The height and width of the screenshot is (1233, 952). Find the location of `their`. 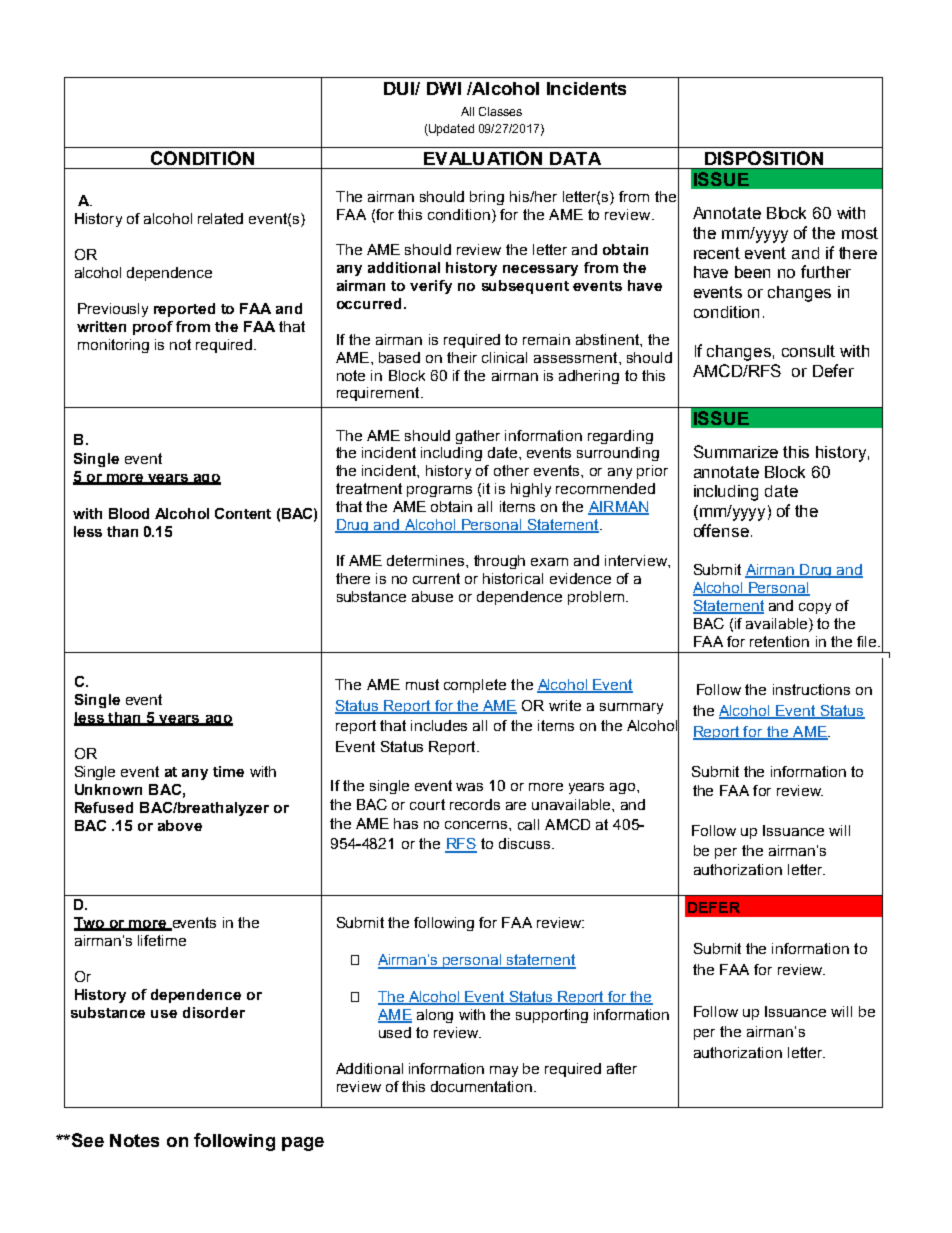

their is located at coordinates (462, 357).
